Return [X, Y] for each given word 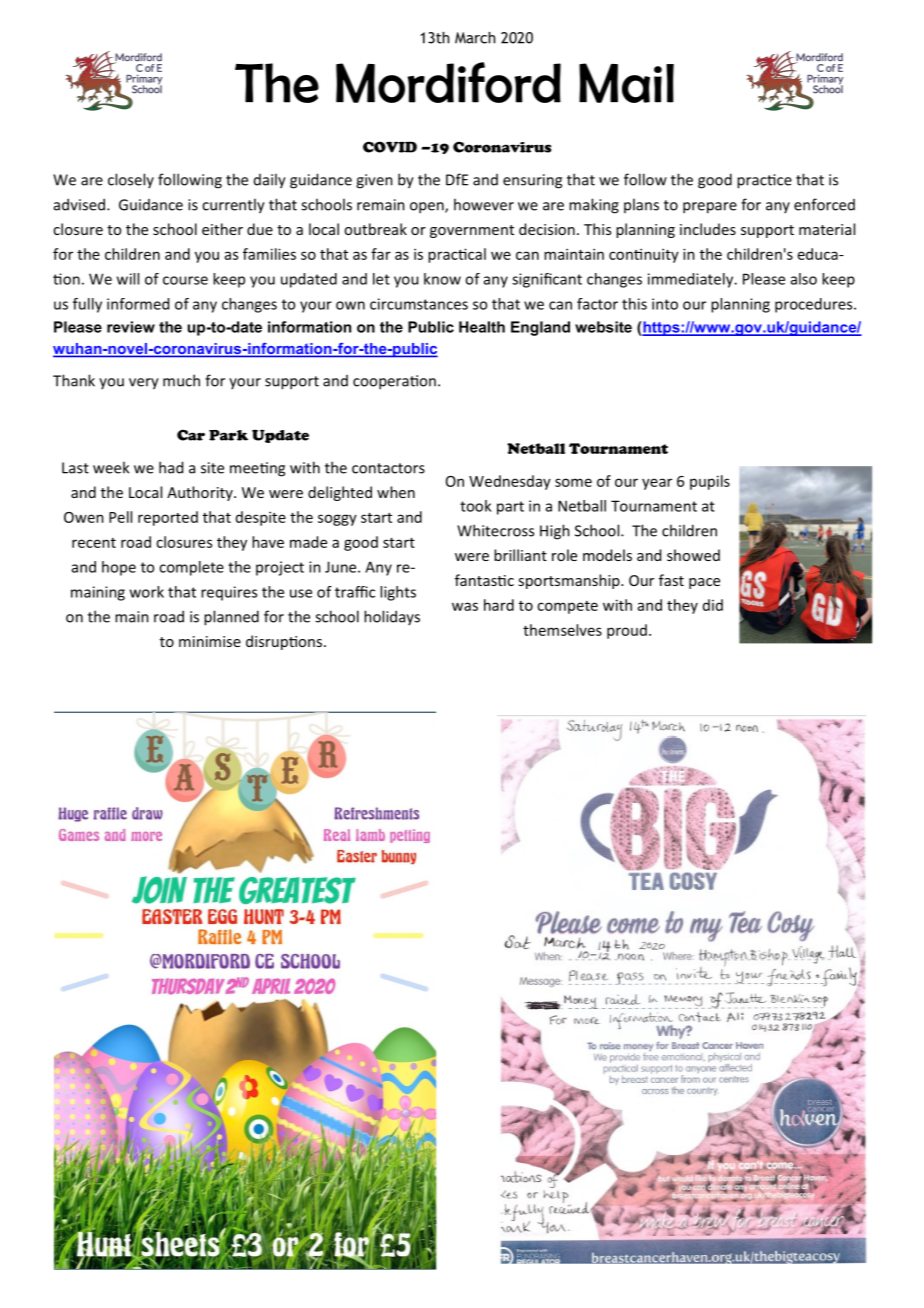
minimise [210, 641]
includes [708, 229]
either [222, 229]
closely [131, 180]
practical [457, 255]
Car [191, 435]
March [475, 38]
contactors [388, 468]
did [713, 605]
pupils [710, 482]
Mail [626, 83]
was [465, 606]
